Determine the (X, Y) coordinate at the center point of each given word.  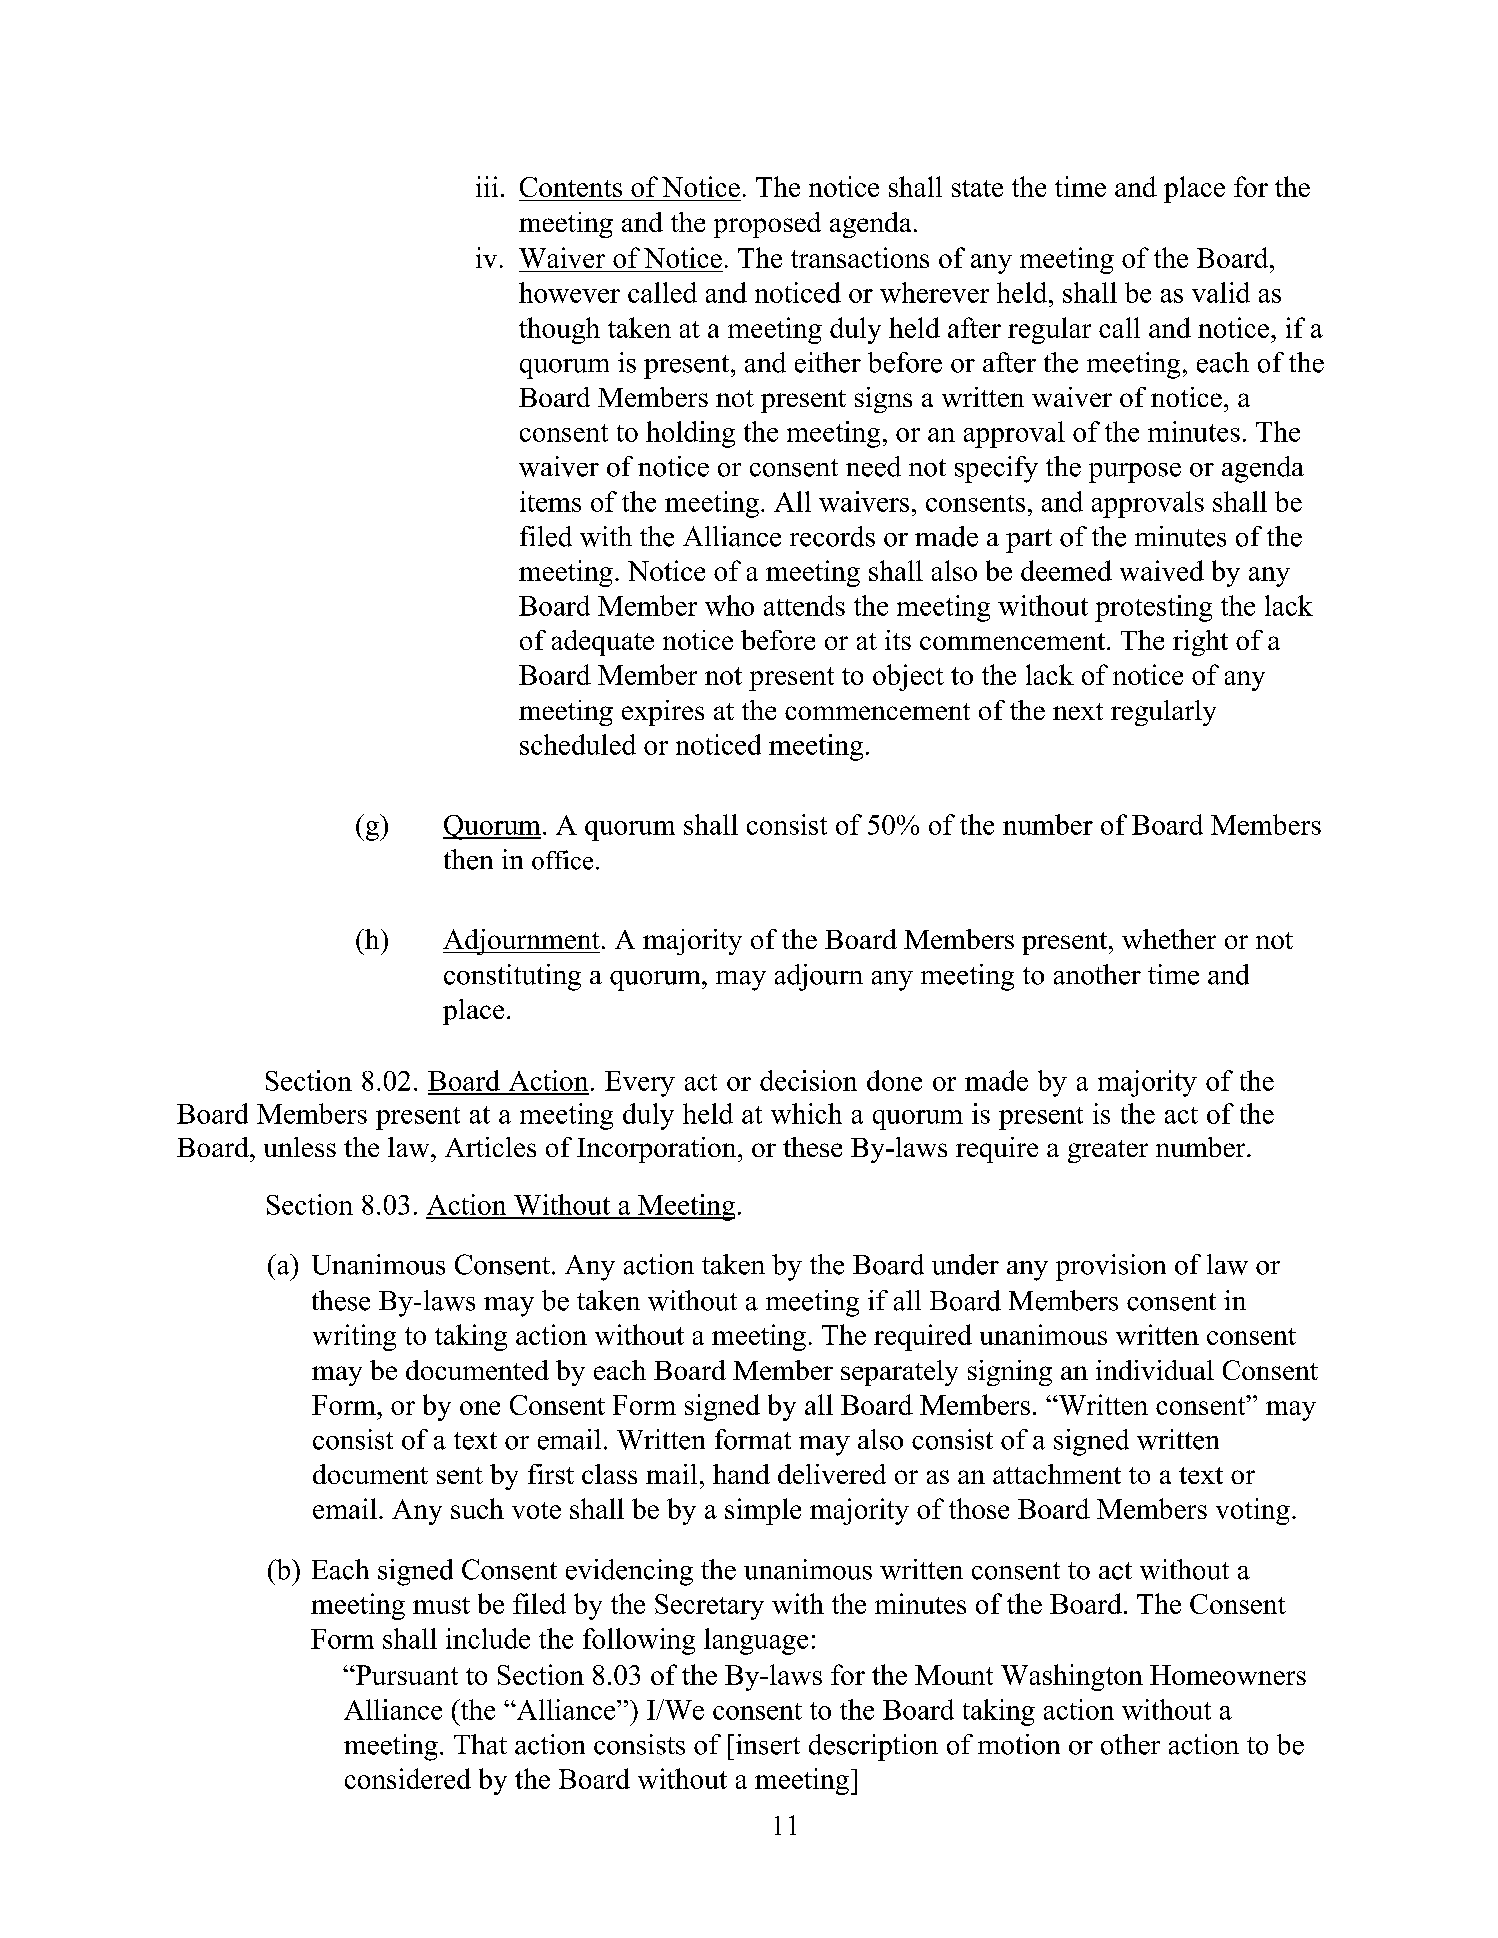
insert (768, 1744)
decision (808, 1080)
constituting (512, 977)
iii (487, 186)
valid (1221, 292)
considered (408, 1778)
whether (1169, 939)
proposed (767, 225)
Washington (1072, 1677)
